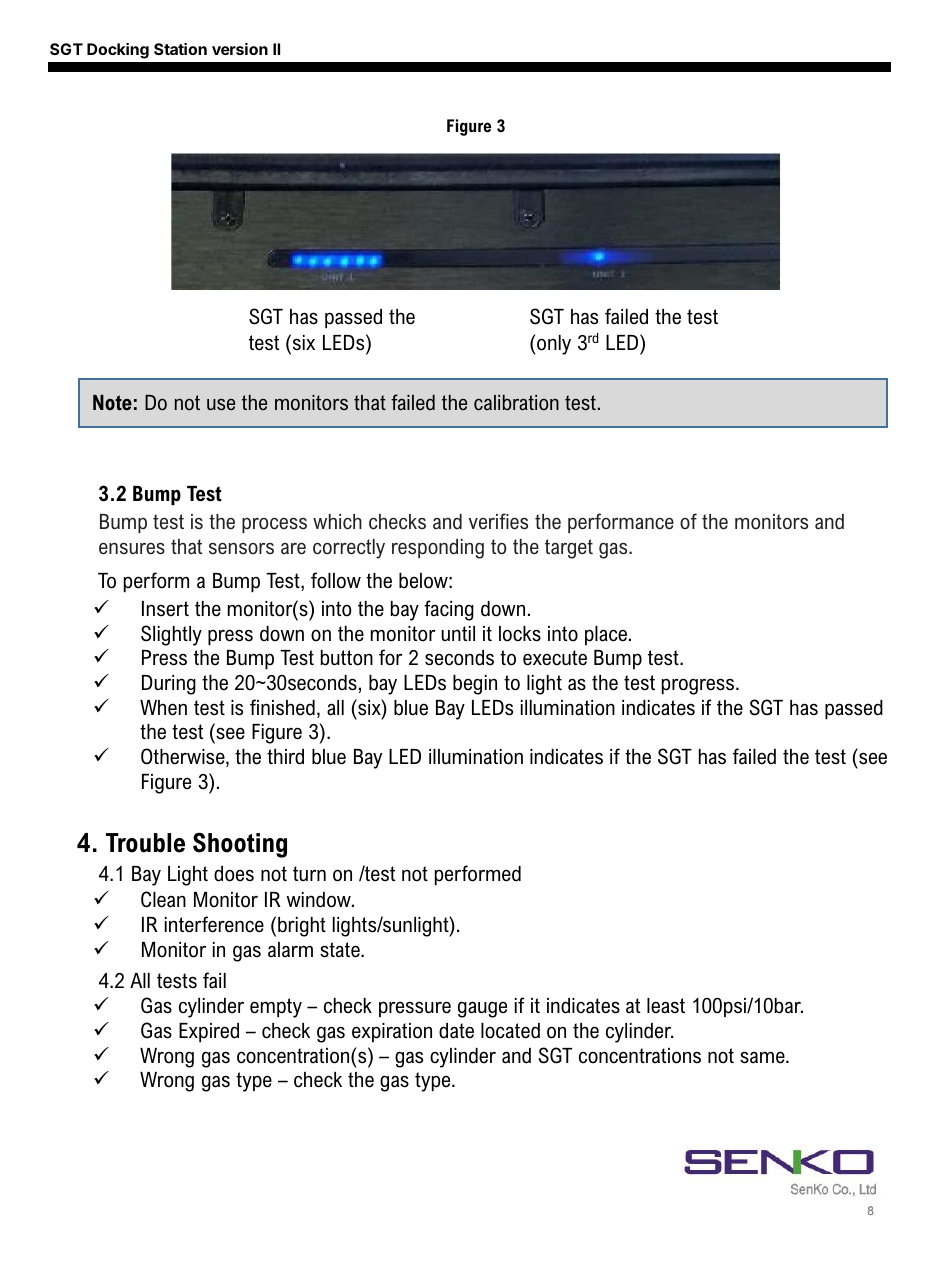 Image resolution: width=952 pixels, height=1270 pixels. Describe the element at coordinates (180, 49) in the document. I see `Station` at that location.
